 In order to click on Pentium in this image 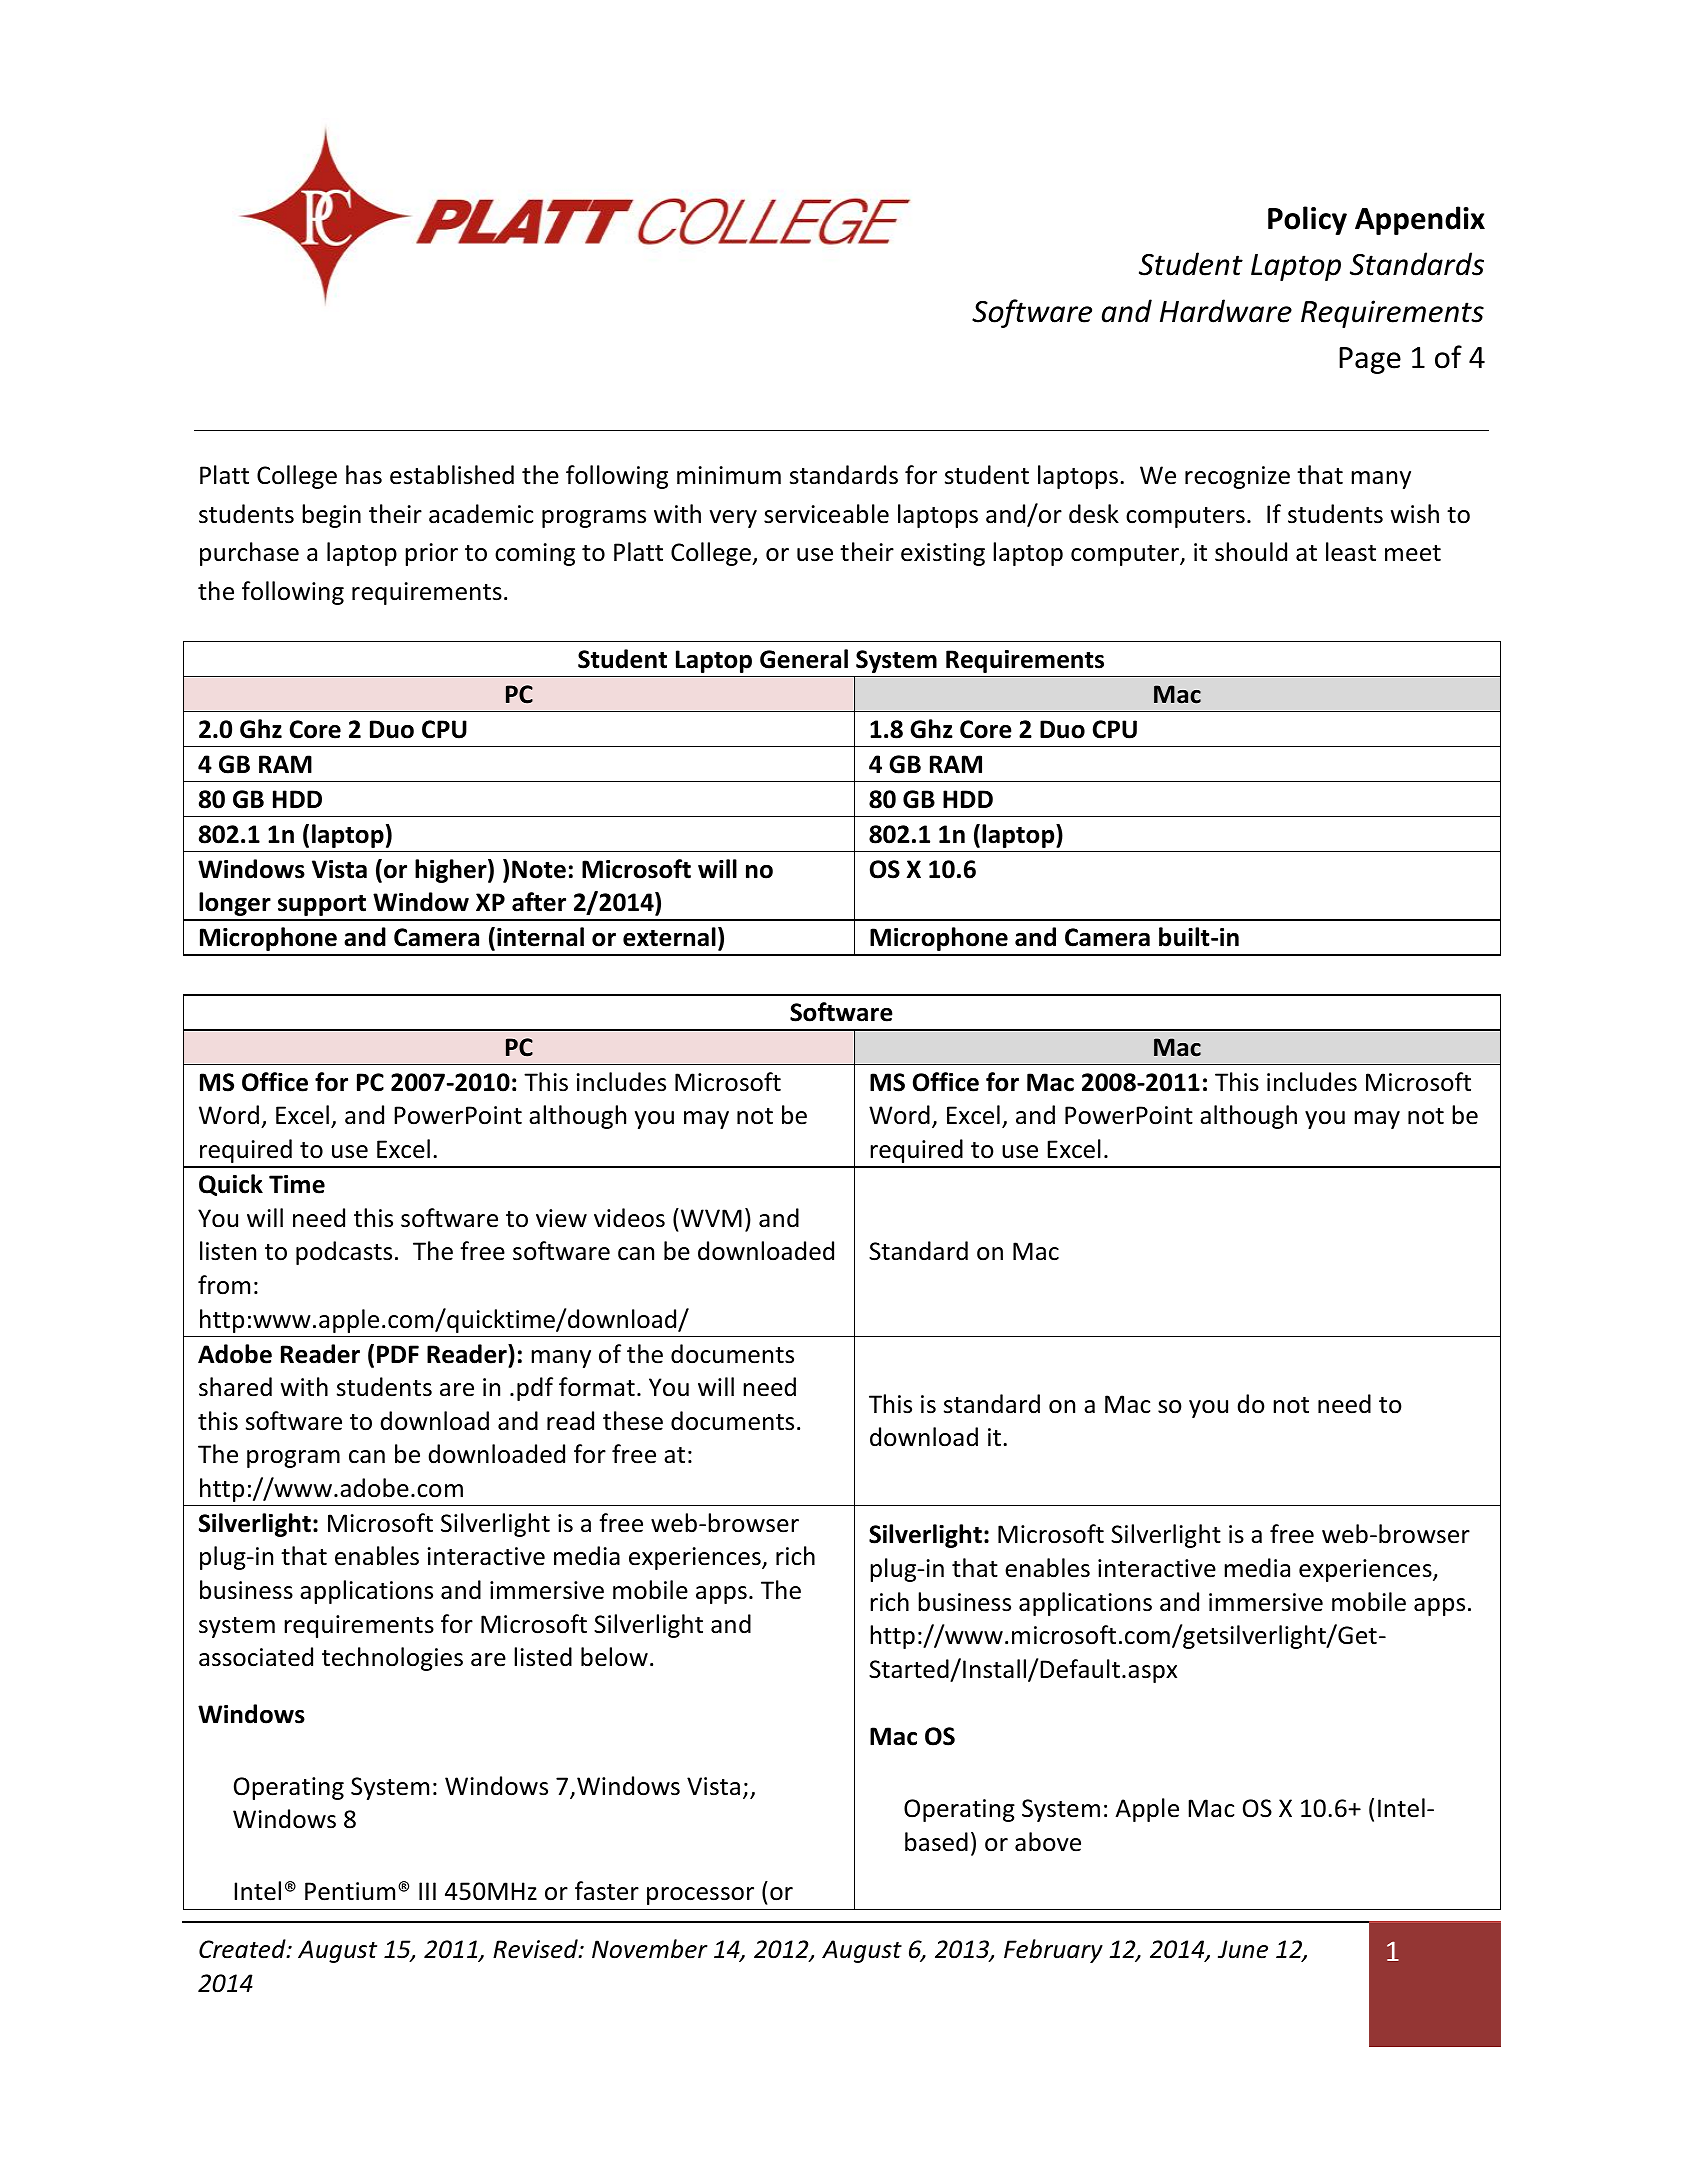, I will do `click(350, 1891)`.
